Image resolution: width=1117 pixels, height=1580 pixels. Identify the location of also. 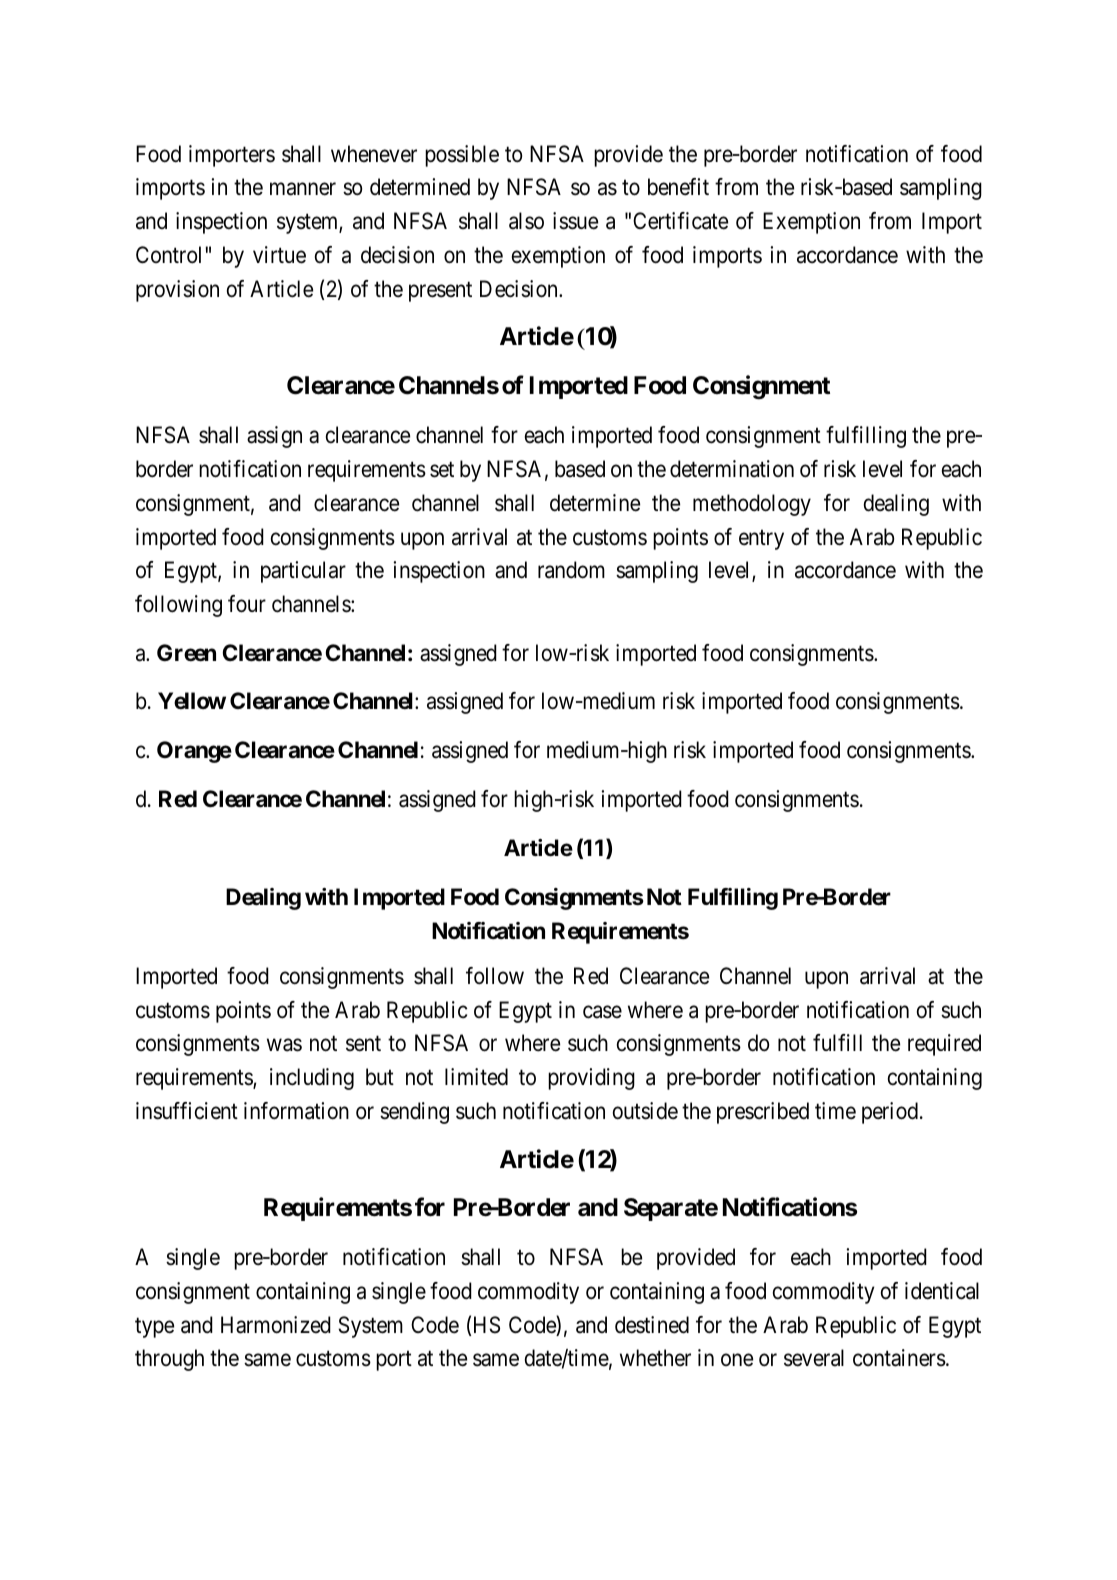
(526, 221).
